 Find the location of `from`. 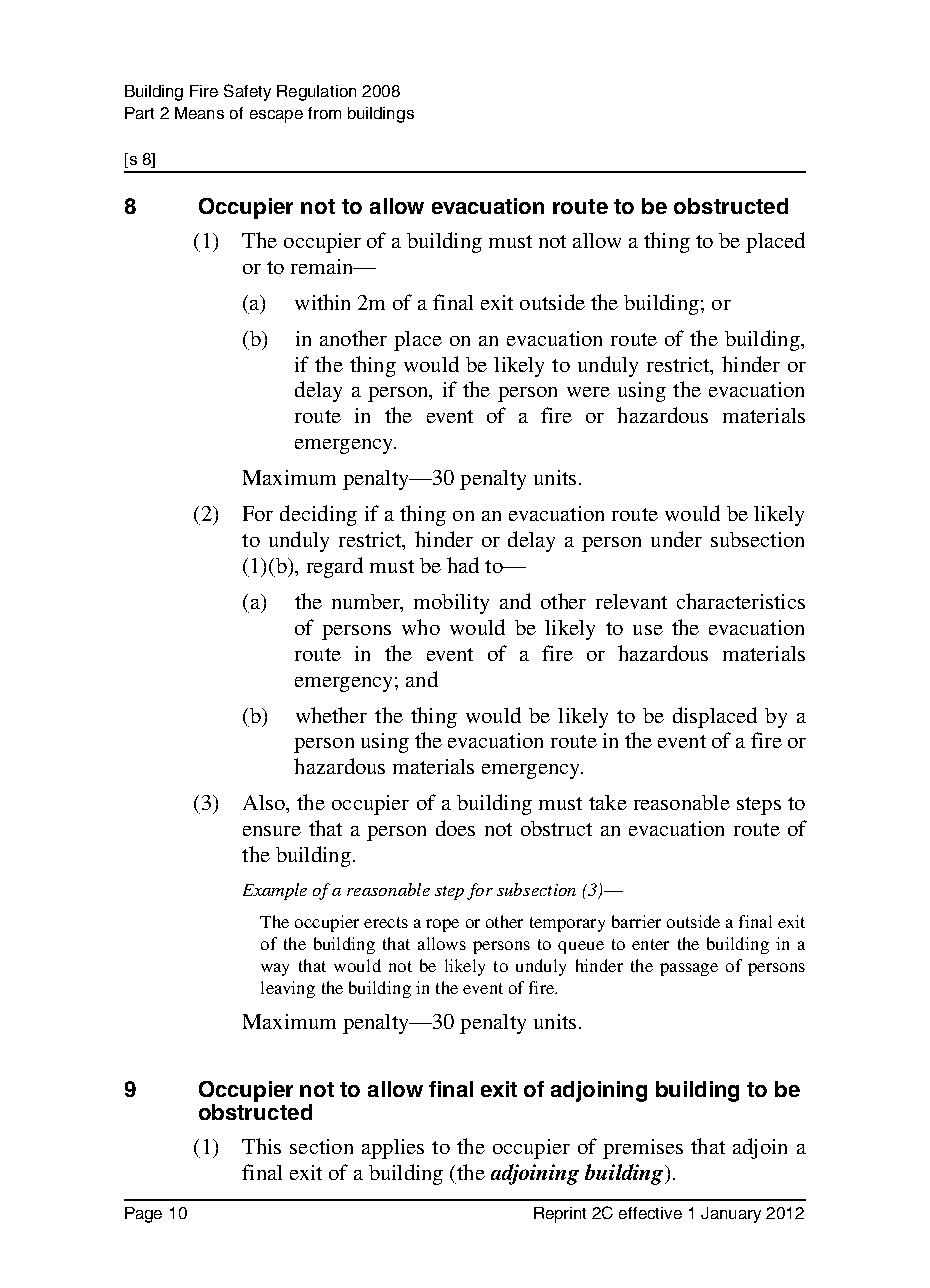

from is located at coordinates (324, 113).
